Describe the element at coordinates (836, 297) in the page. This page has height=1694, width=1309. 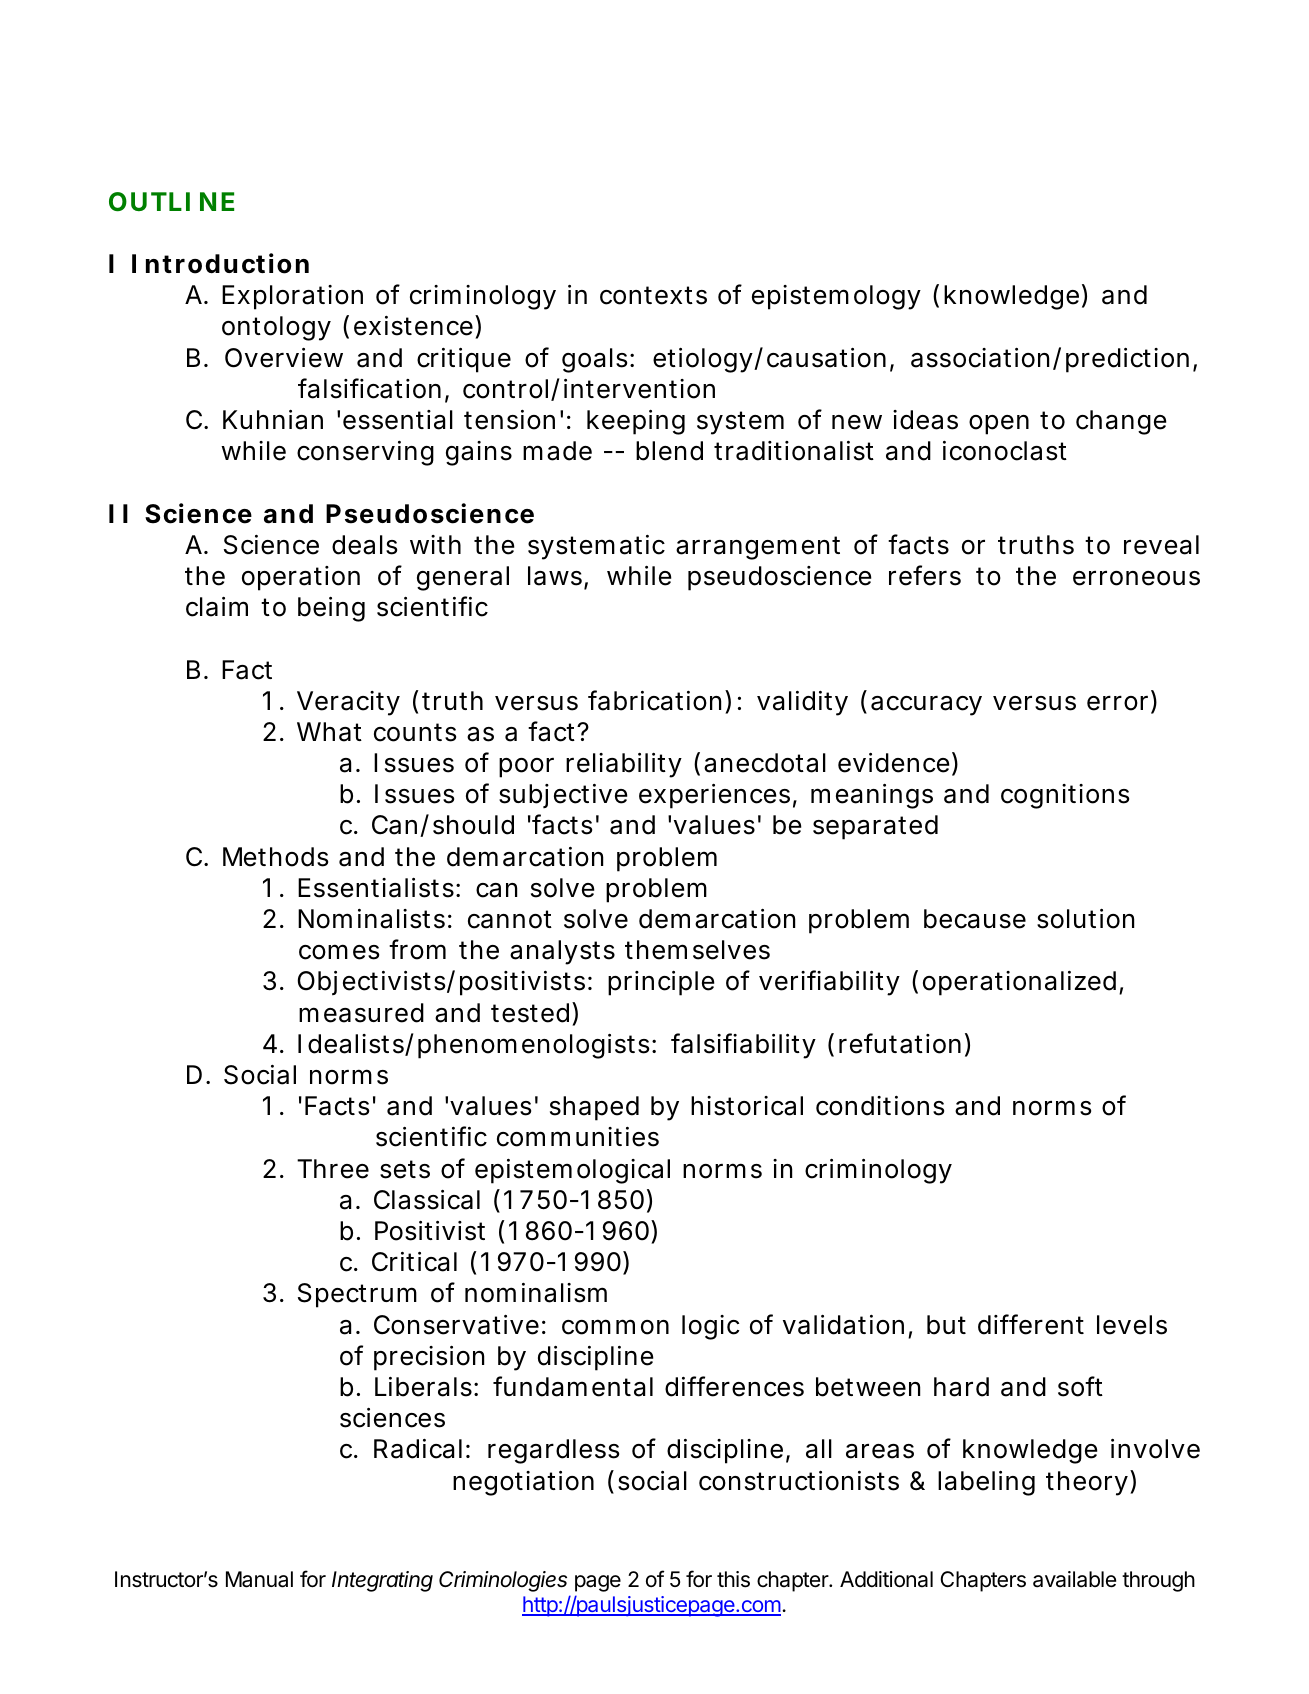
I see `epistemology` at that location.
